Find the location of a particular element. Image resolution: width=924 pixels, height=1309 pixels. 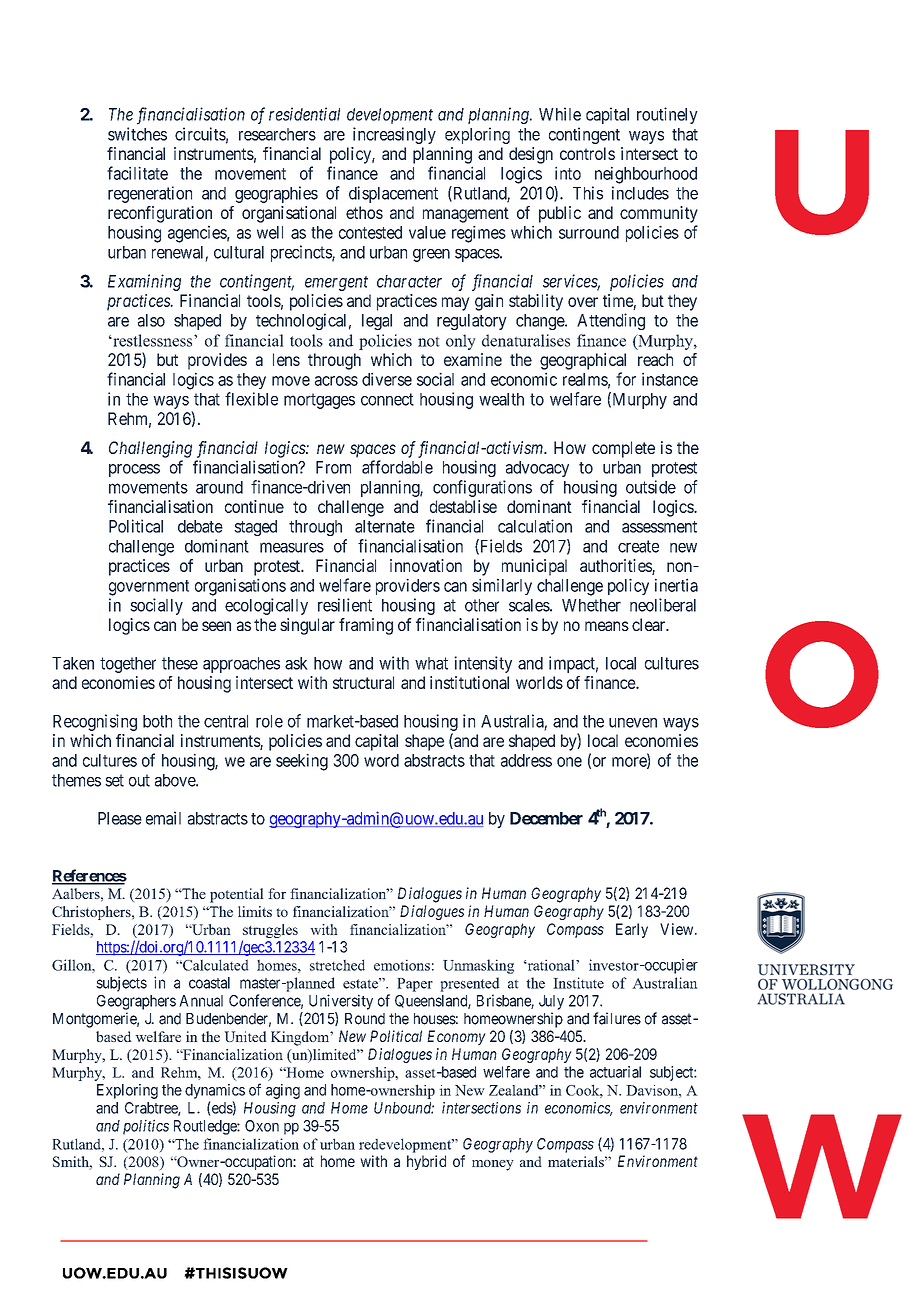

email is located at coordinates (163, 818).
